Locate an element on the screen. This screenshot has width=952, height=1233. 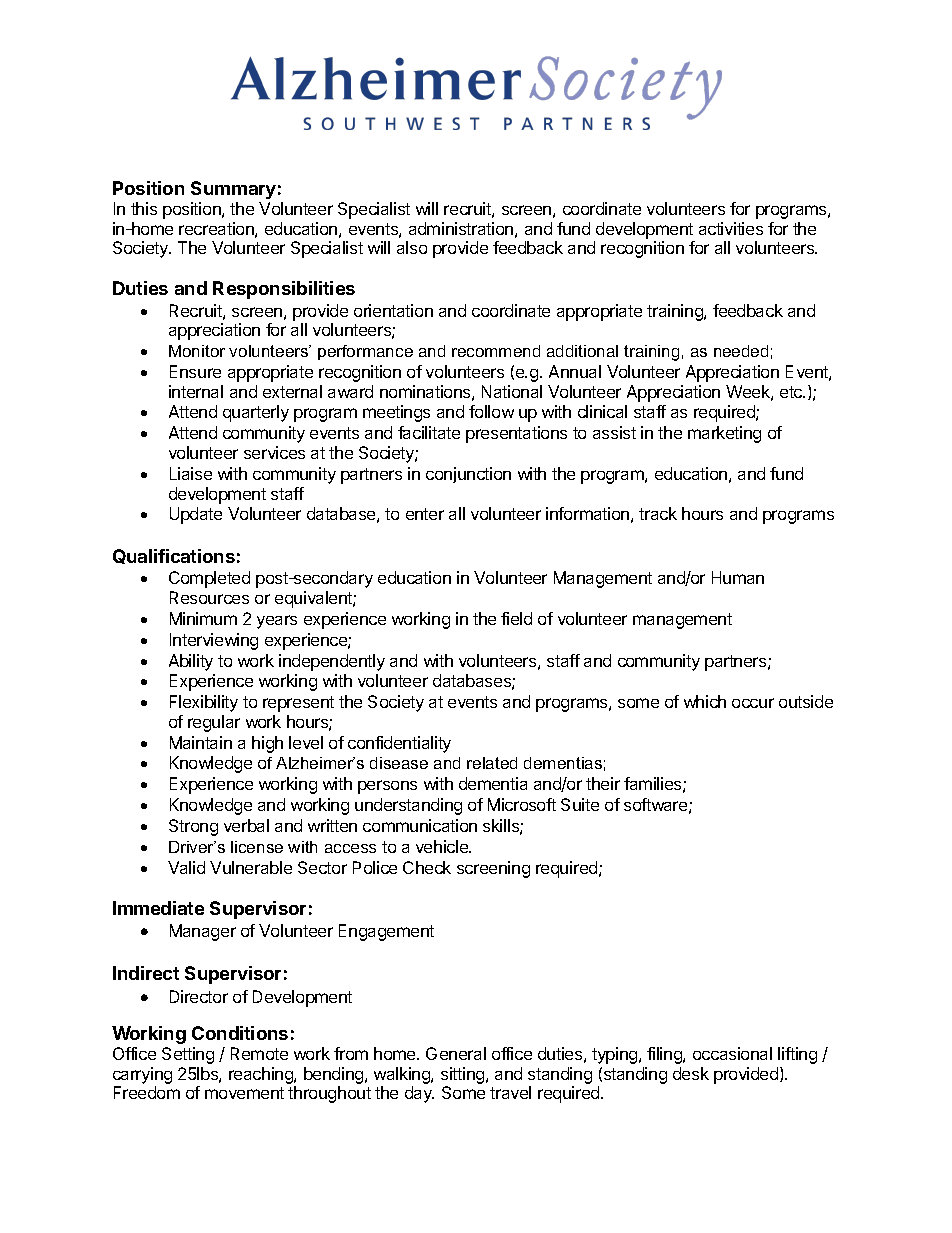
field is located at coordinates (516, 618).
